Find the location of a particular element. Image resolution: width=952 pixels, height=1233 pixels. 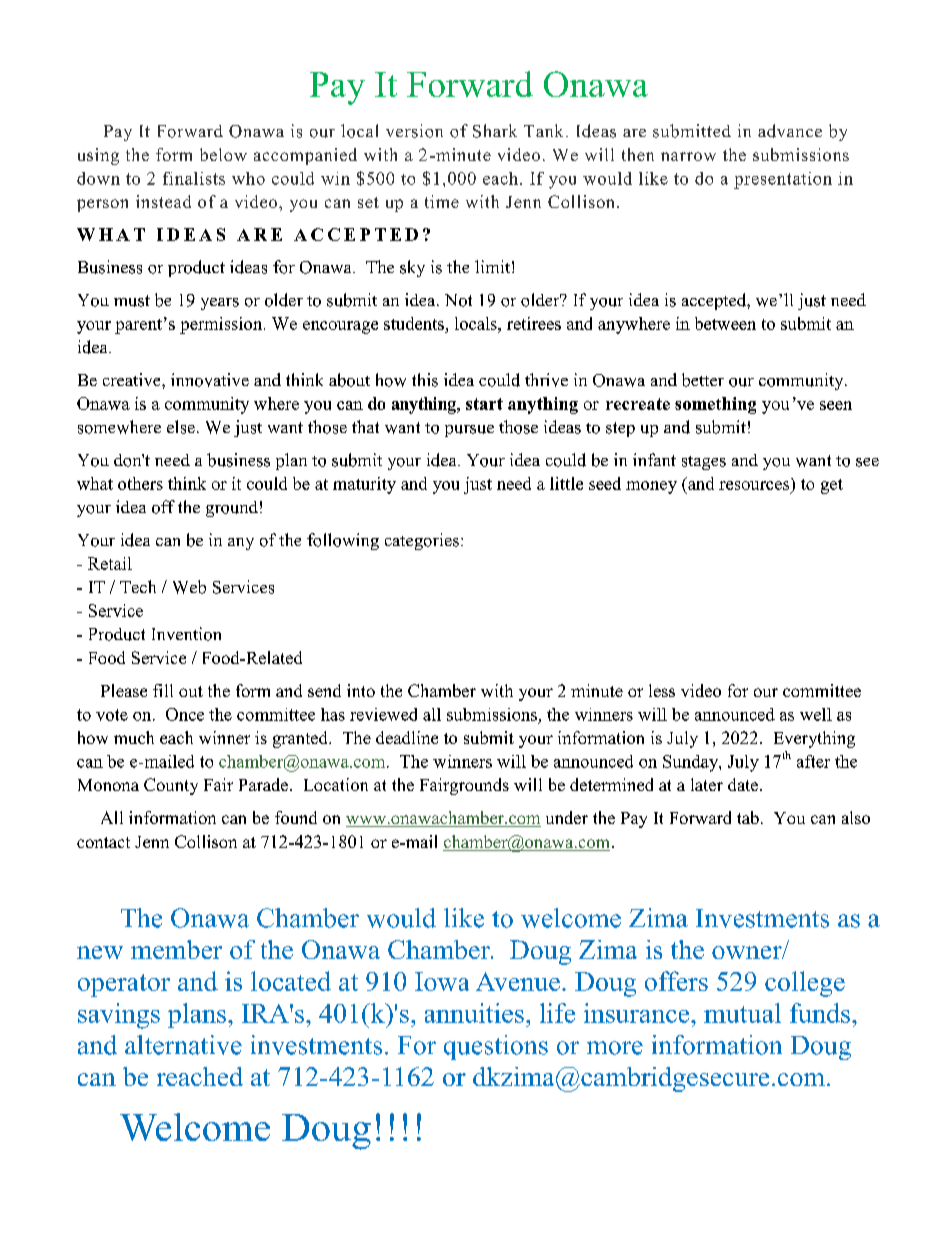

Web is located at coordinates (189, 587).
